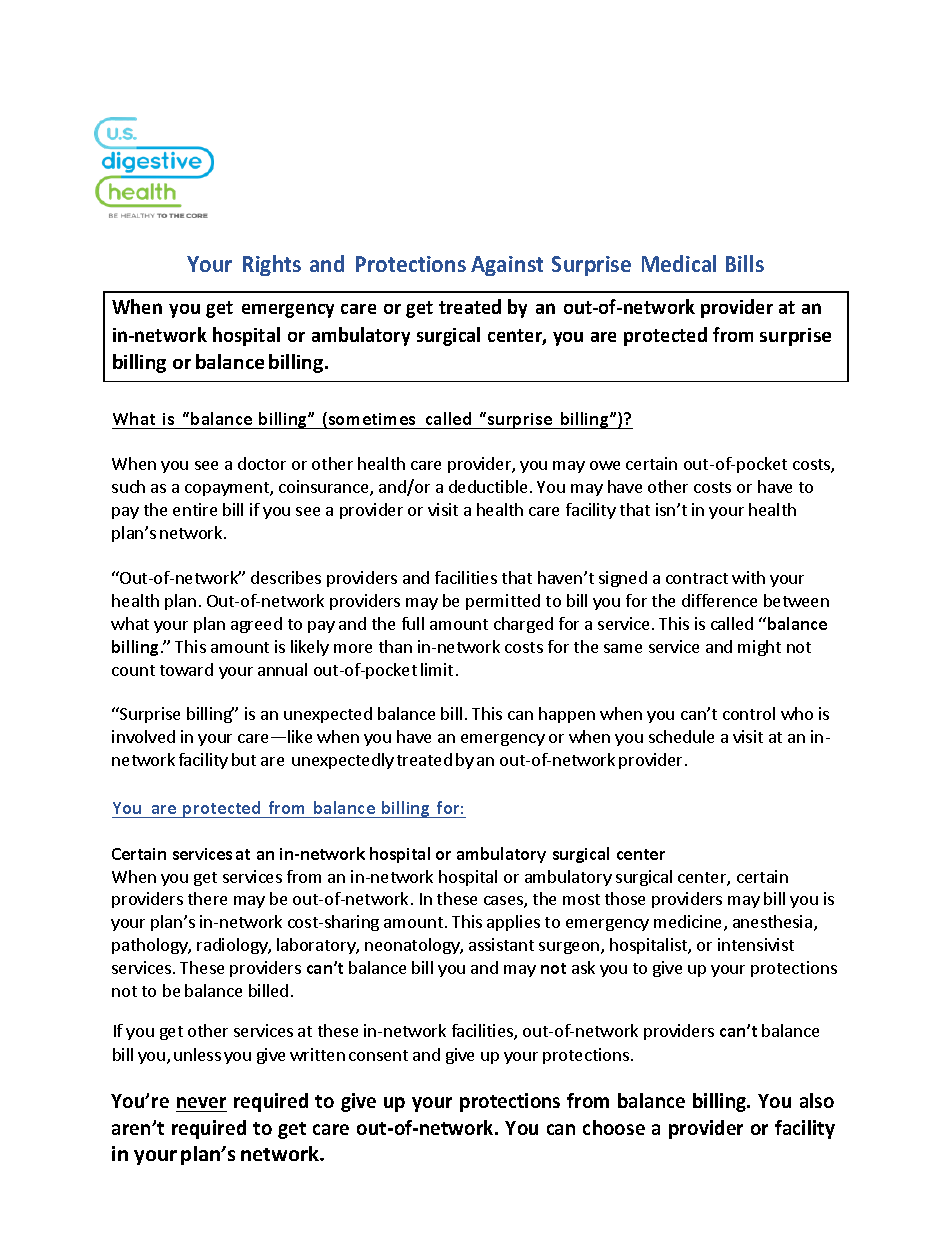 Image resolution: width=952 pixels, height=1233 pixels. What do you see at coordinates (749, 713) in the document?
I see `control` at bounding box center [749, 713].
